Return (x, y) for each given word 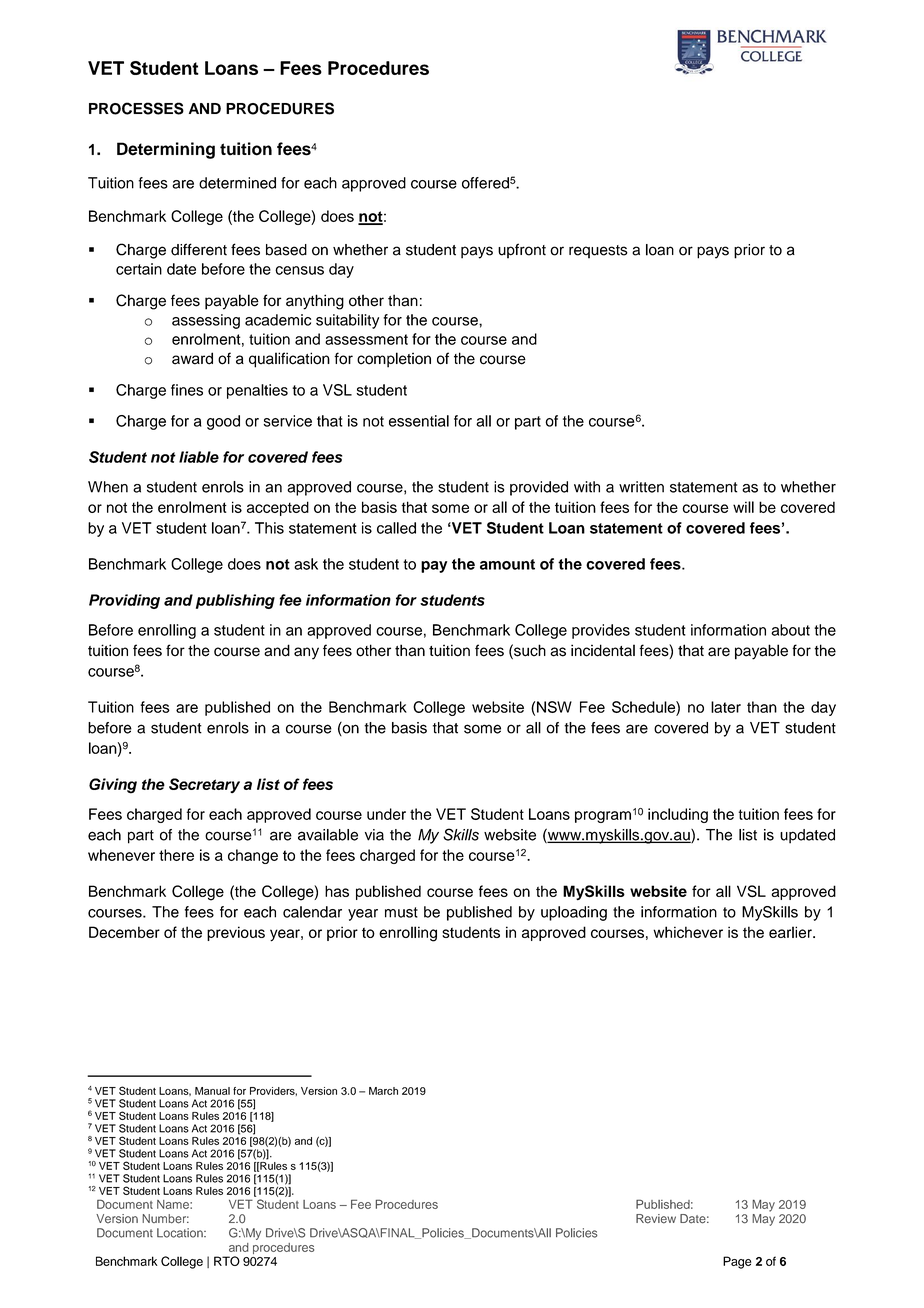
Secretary (204, 785)
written (641, 487)
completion (394, 360)
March (383, 1091)
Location (181, 1233)
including (678, 815)
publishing (235, 601)
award (192, 358)
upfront (522, 251)
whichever (688, 932)
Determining (166, 150)
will (743, 507)
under (386, 814)
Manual (212, 1091)
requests (598, 252)
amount (507, 564)
